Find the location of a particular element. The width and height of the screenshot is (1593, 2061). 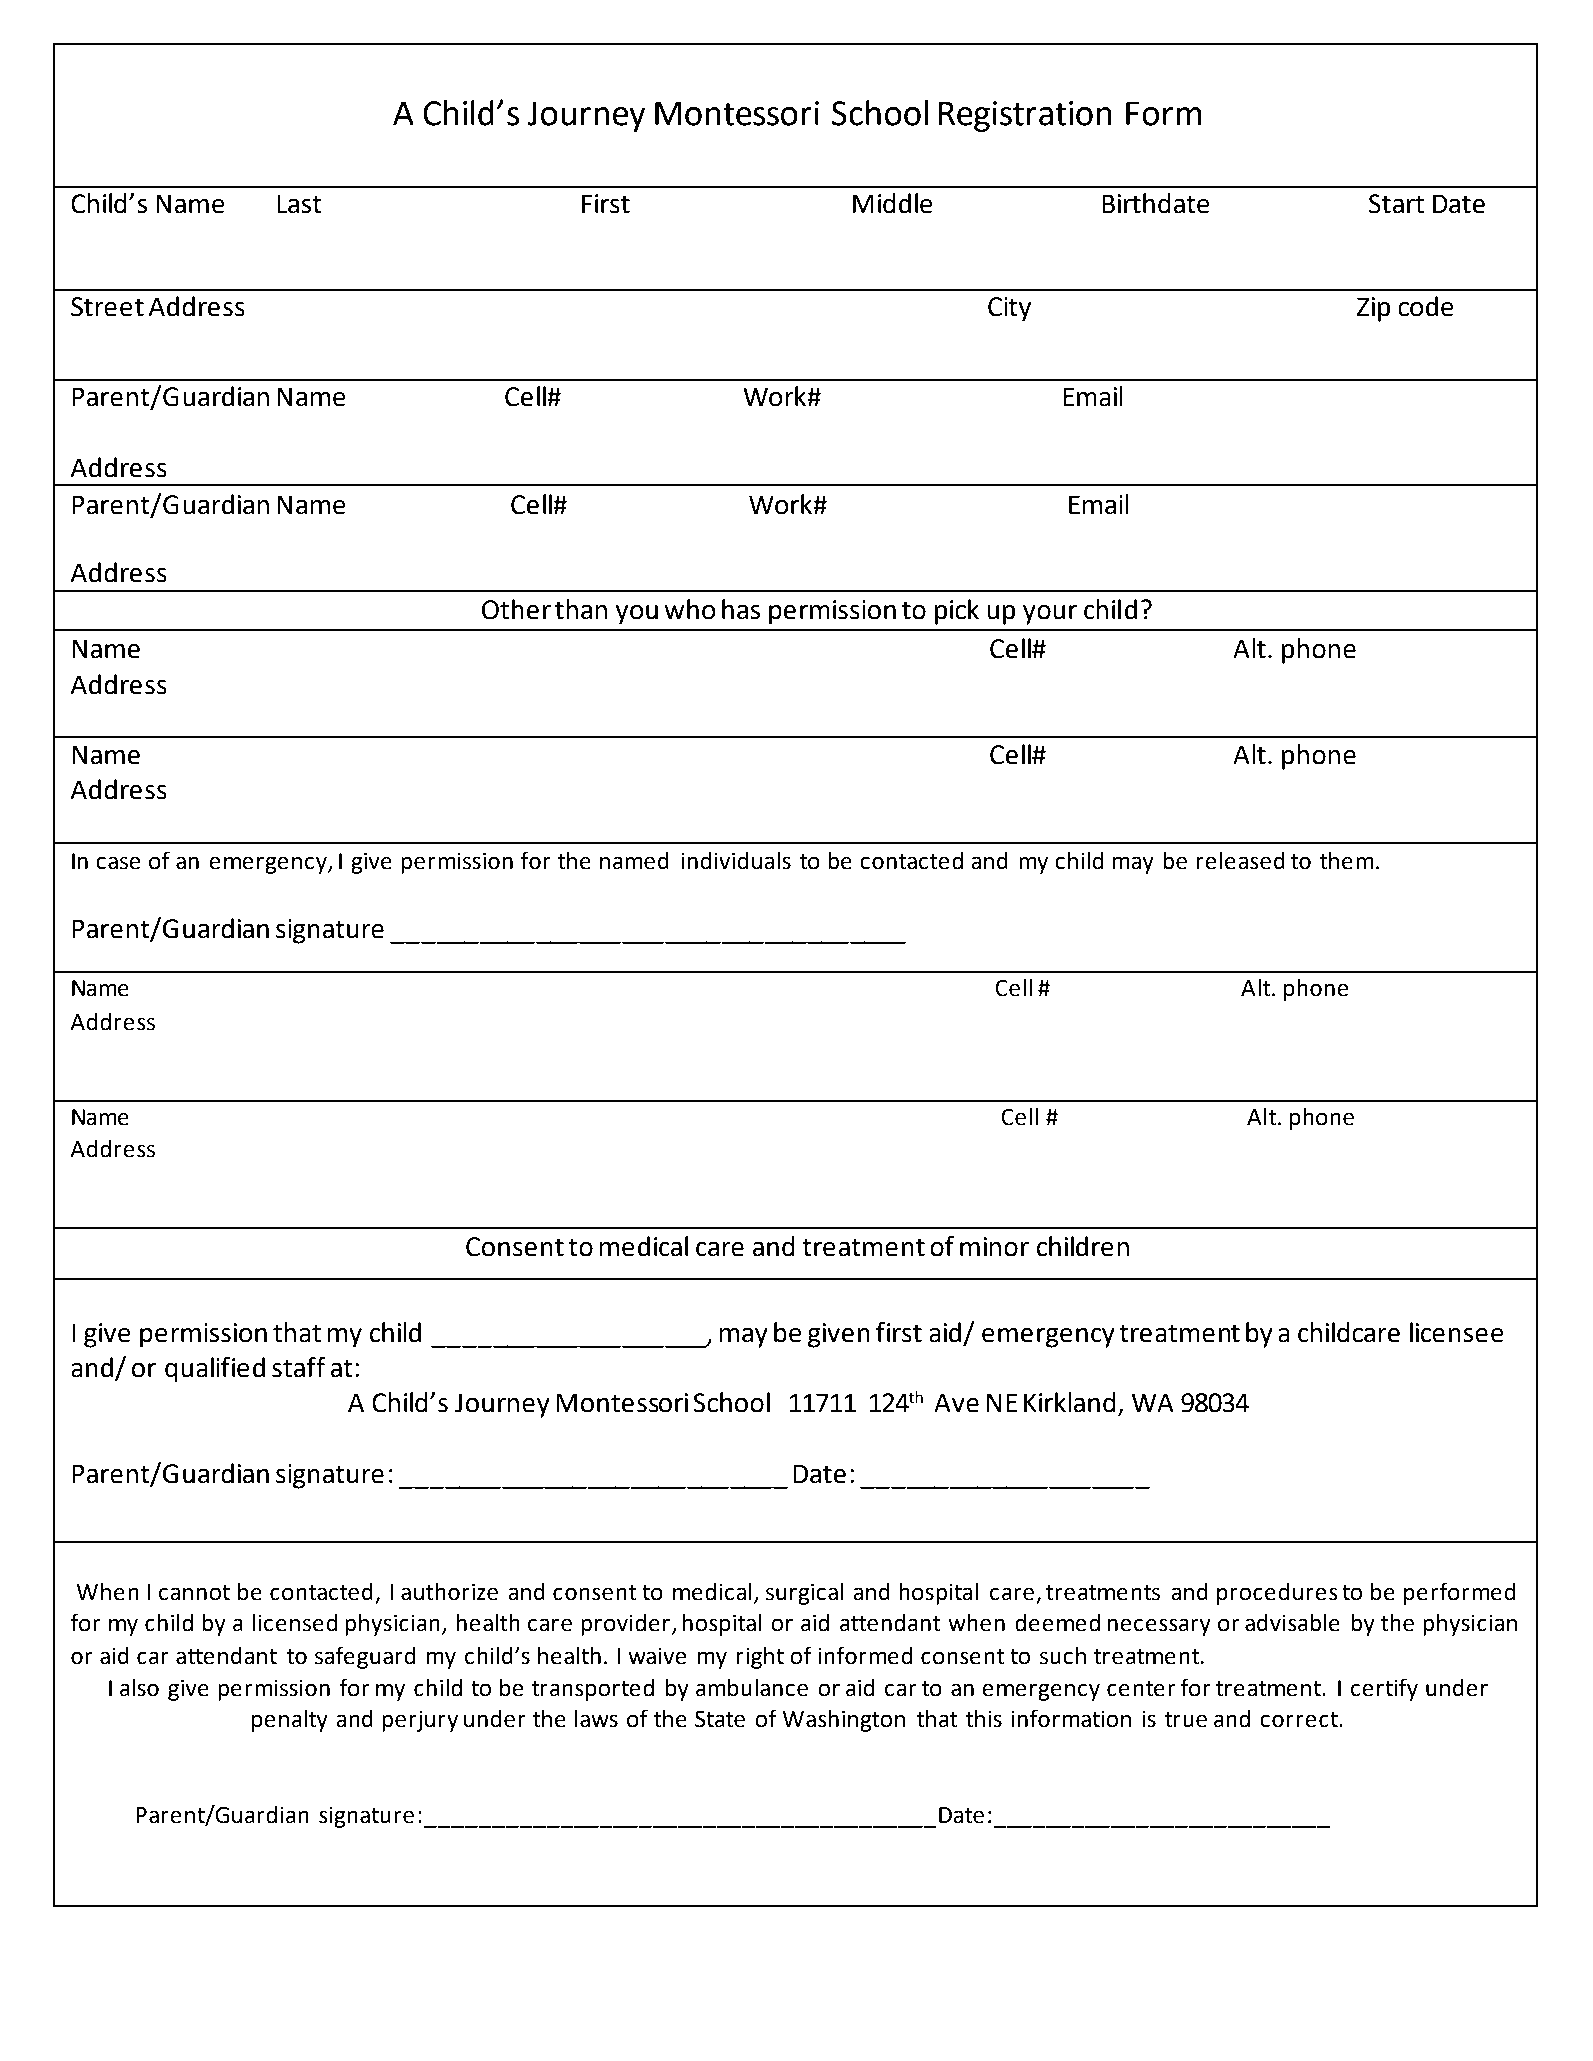

Last is located at coordinates (299, 204).
